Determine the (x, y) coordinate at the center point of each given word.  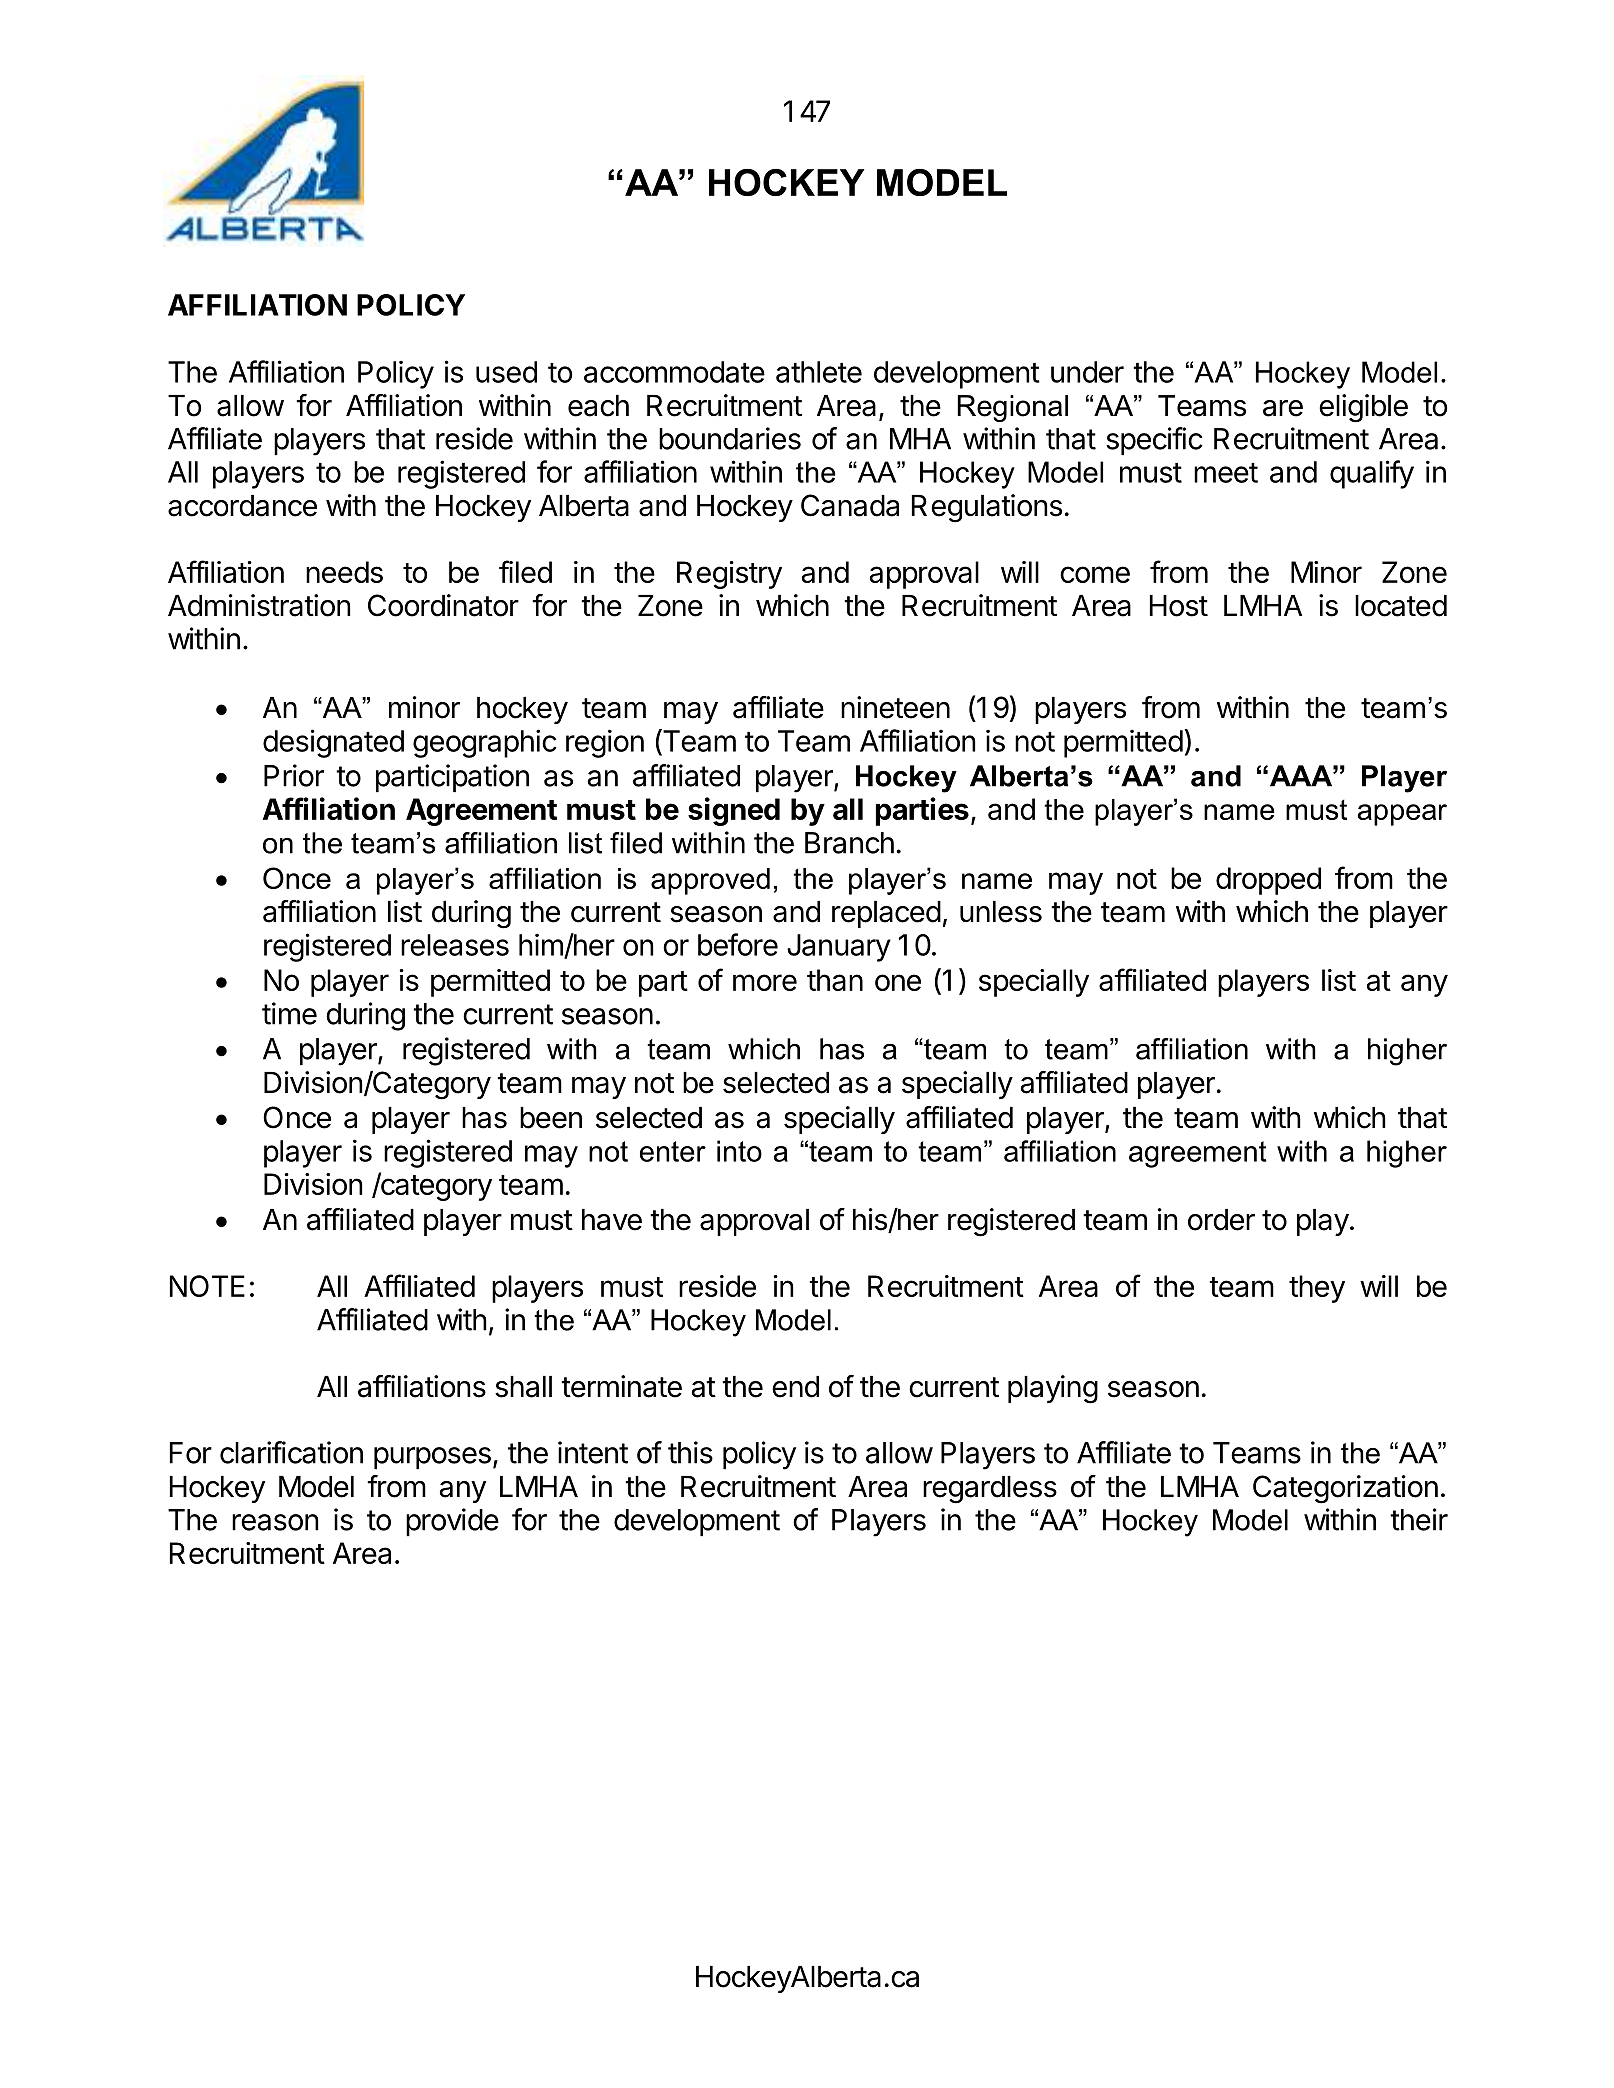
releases (455, 945)
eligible (1363, 408)
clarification (291, 1452)
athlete (819, 372)
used (506, 372)
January (839, 948)
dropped (1268, 881)
